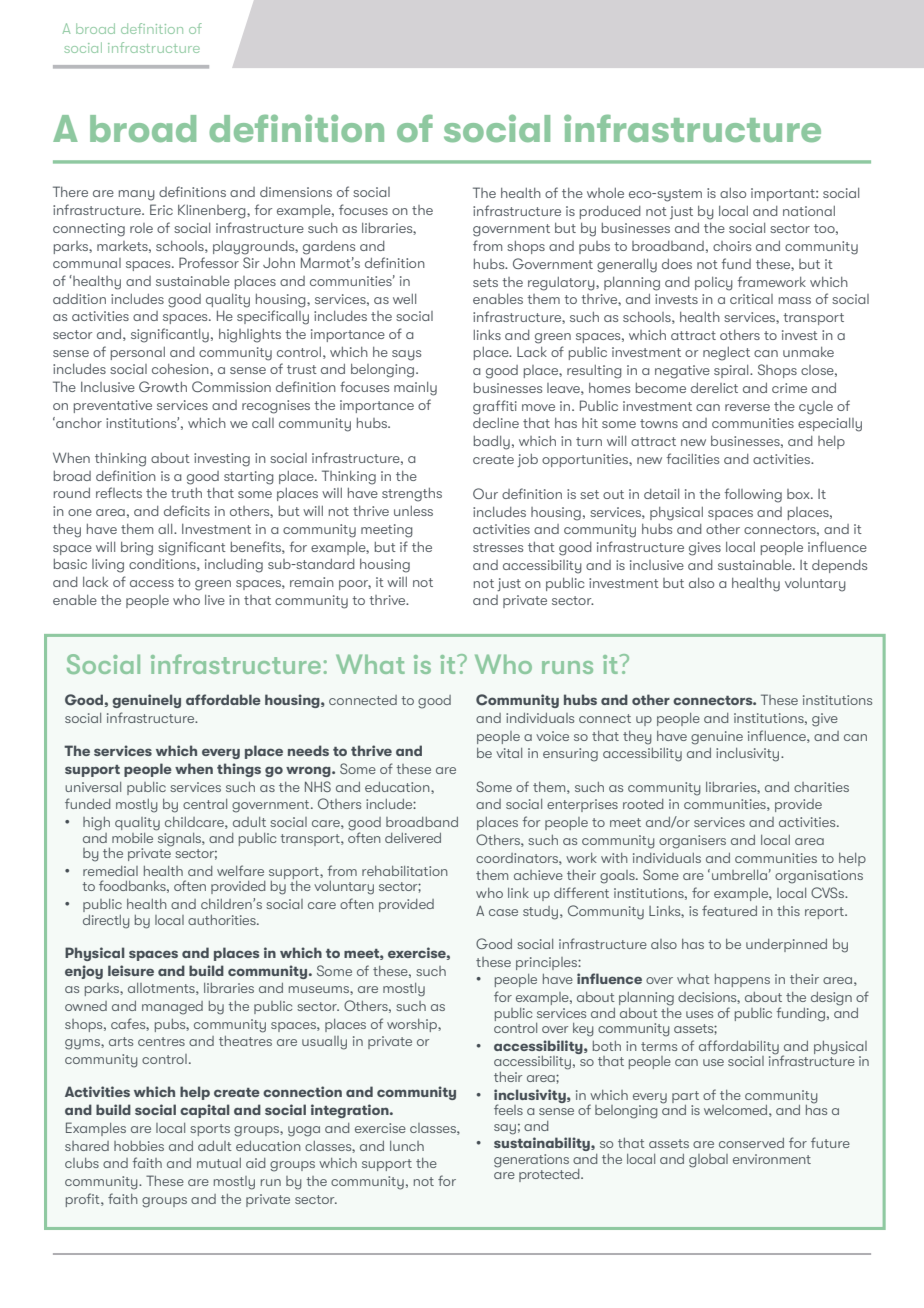 The height and width of the screenshot is (1308, 924). I want to click on hobbies, so click(139, 1146).
